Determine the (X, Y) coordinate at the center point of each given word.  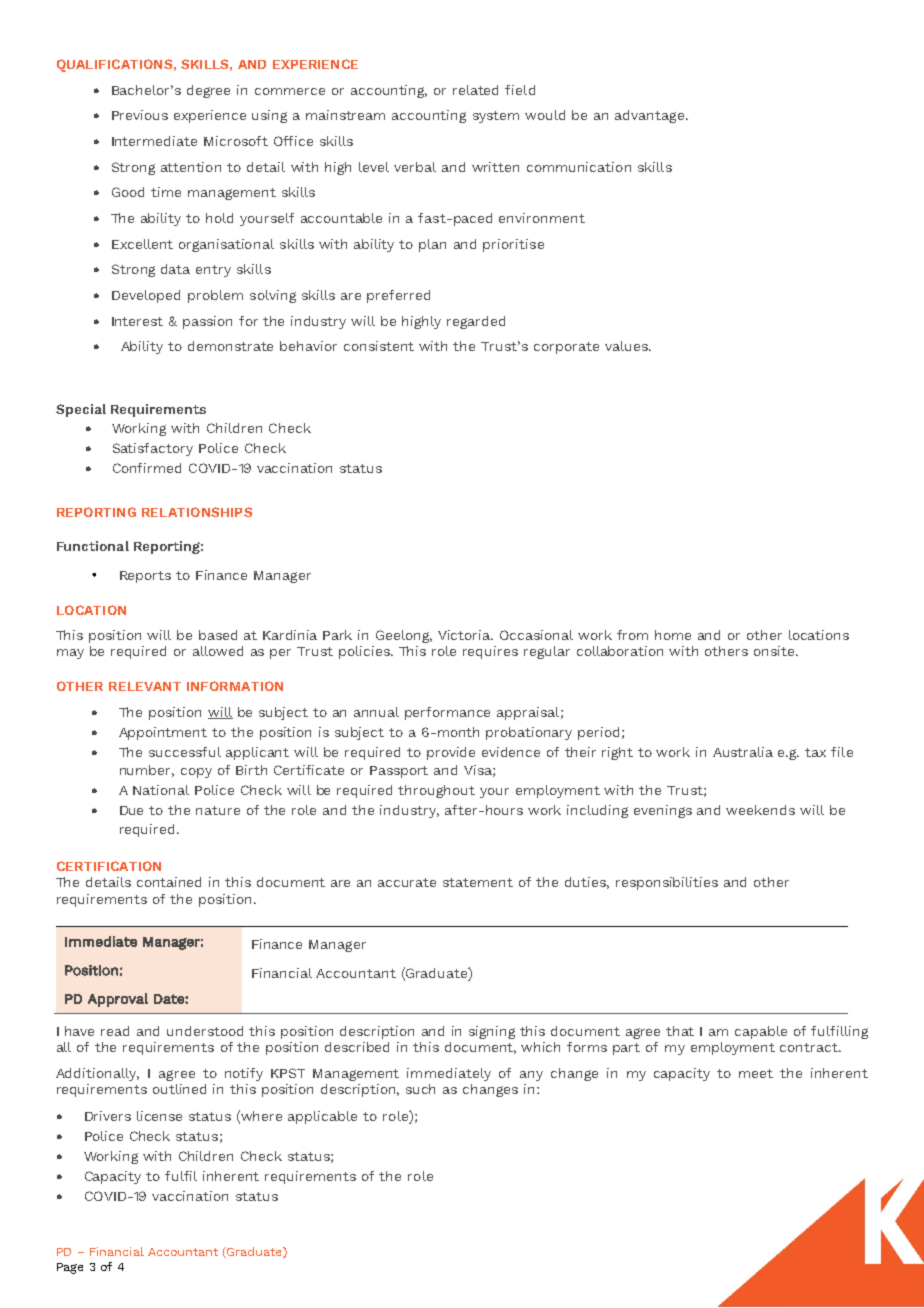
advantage (649, 116)
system (496, 117)
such (420, 1089)
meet (756, 1073)
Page (70, 1268)
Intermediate (154, 141)
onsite (776, 651)
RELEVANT (145, 686)
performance (447, 713)
